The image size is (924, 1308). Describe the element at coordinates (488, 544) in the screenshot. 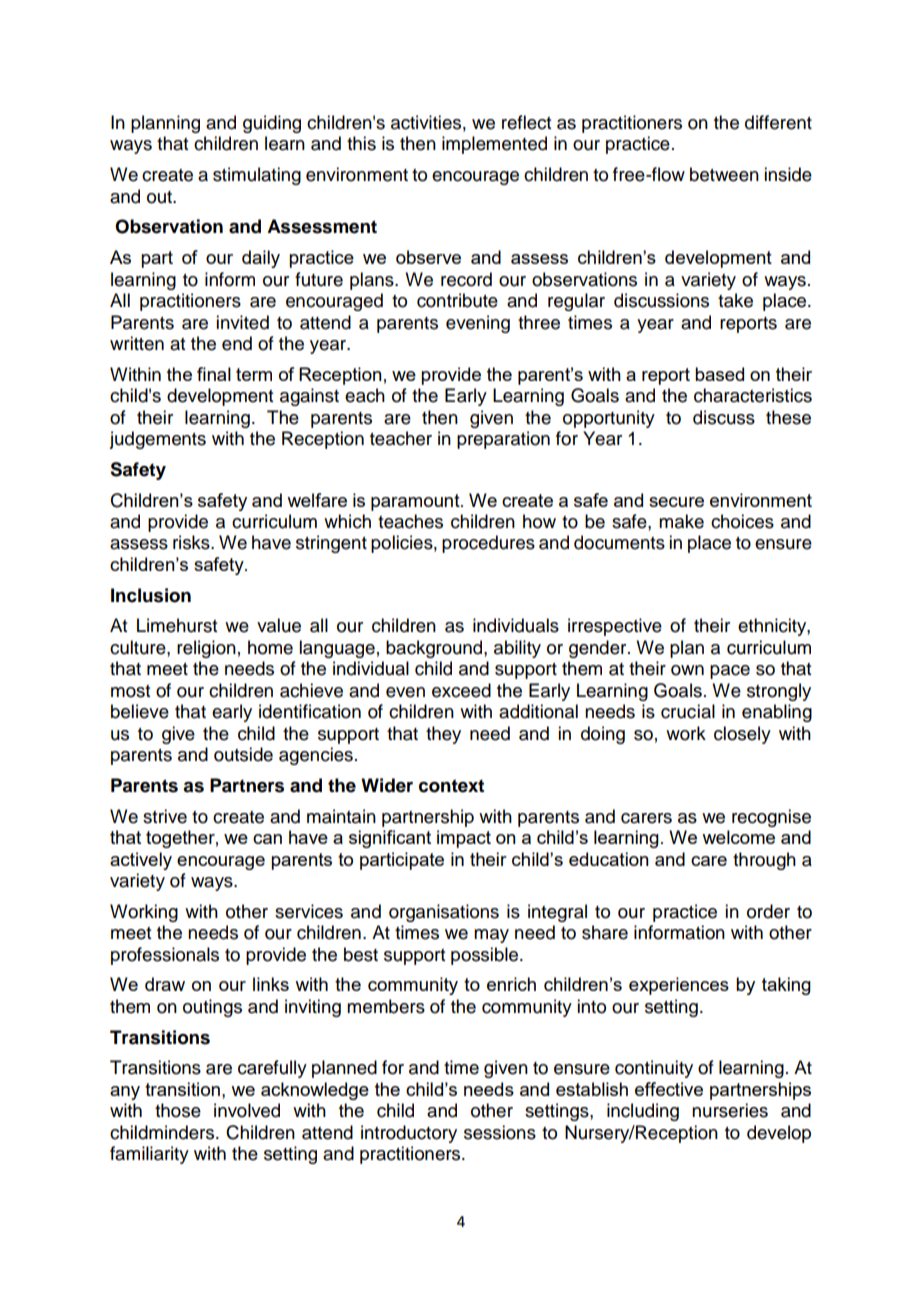

I see `procedures` at that location.
